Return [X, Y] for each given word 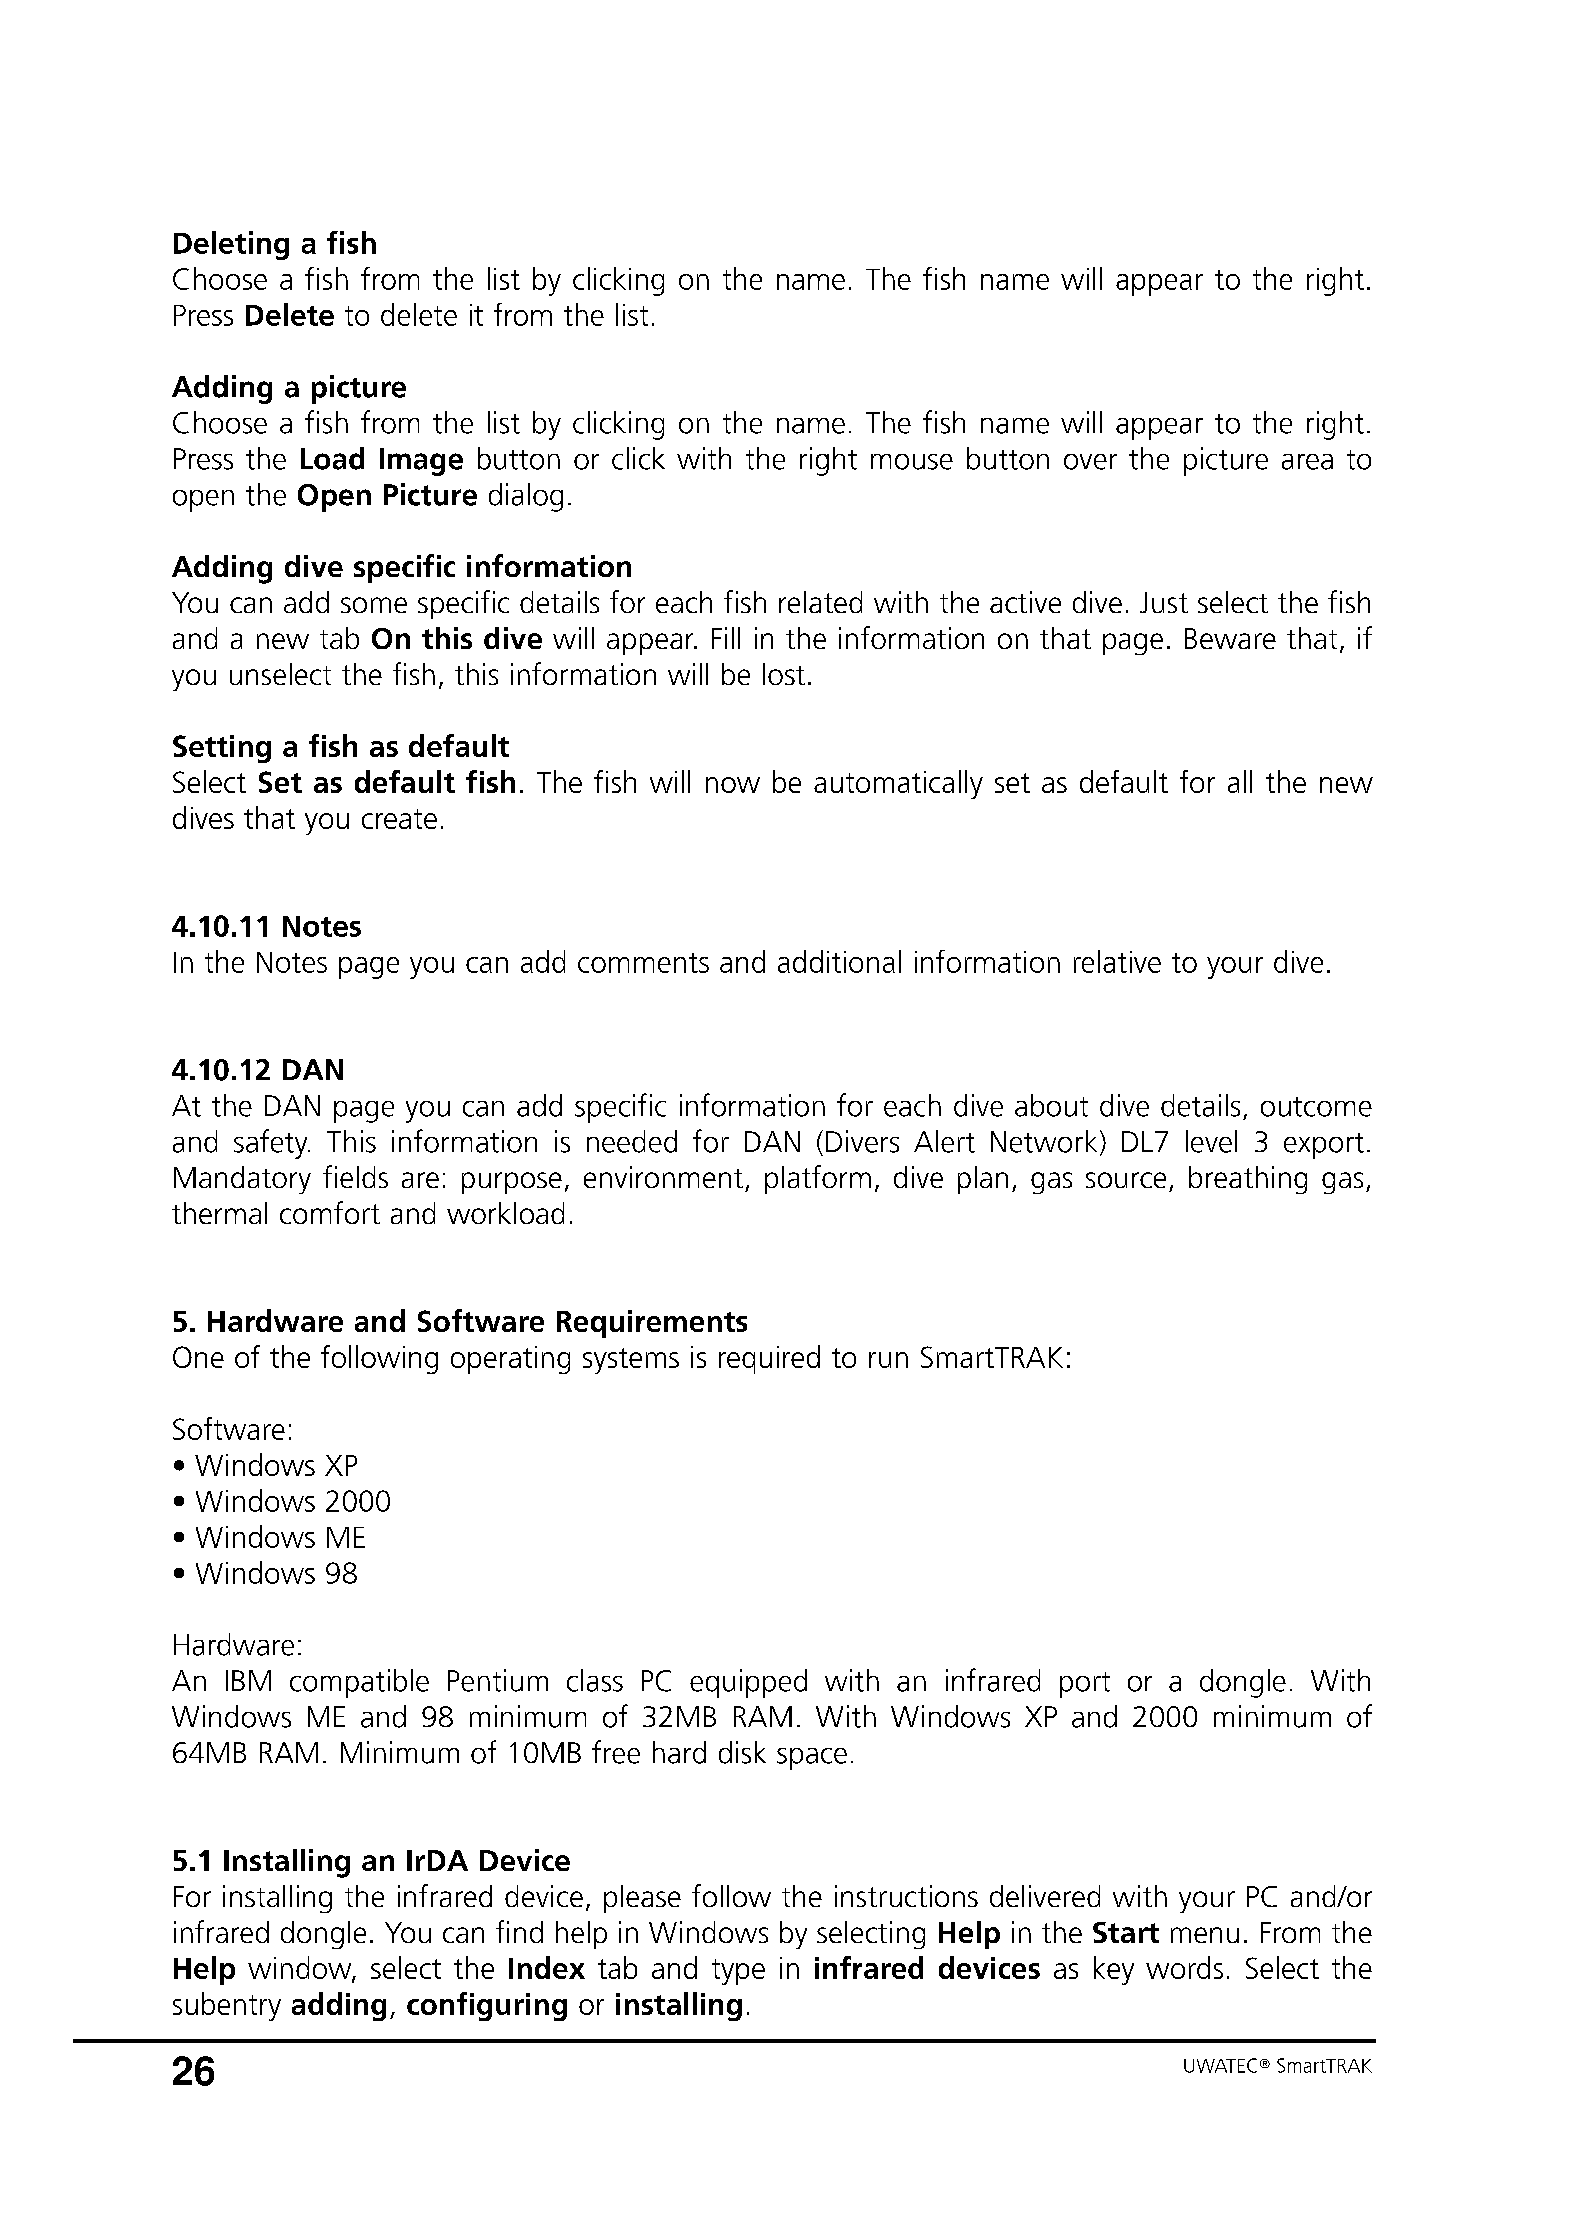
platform [818, 1179]
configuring [487, 2006]
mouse [912, 462]
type [738, 1972]
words [1184, 1967]
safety [272, 1144]
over [1090, 462]
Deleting [231, 245]
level [1211, 1141]
